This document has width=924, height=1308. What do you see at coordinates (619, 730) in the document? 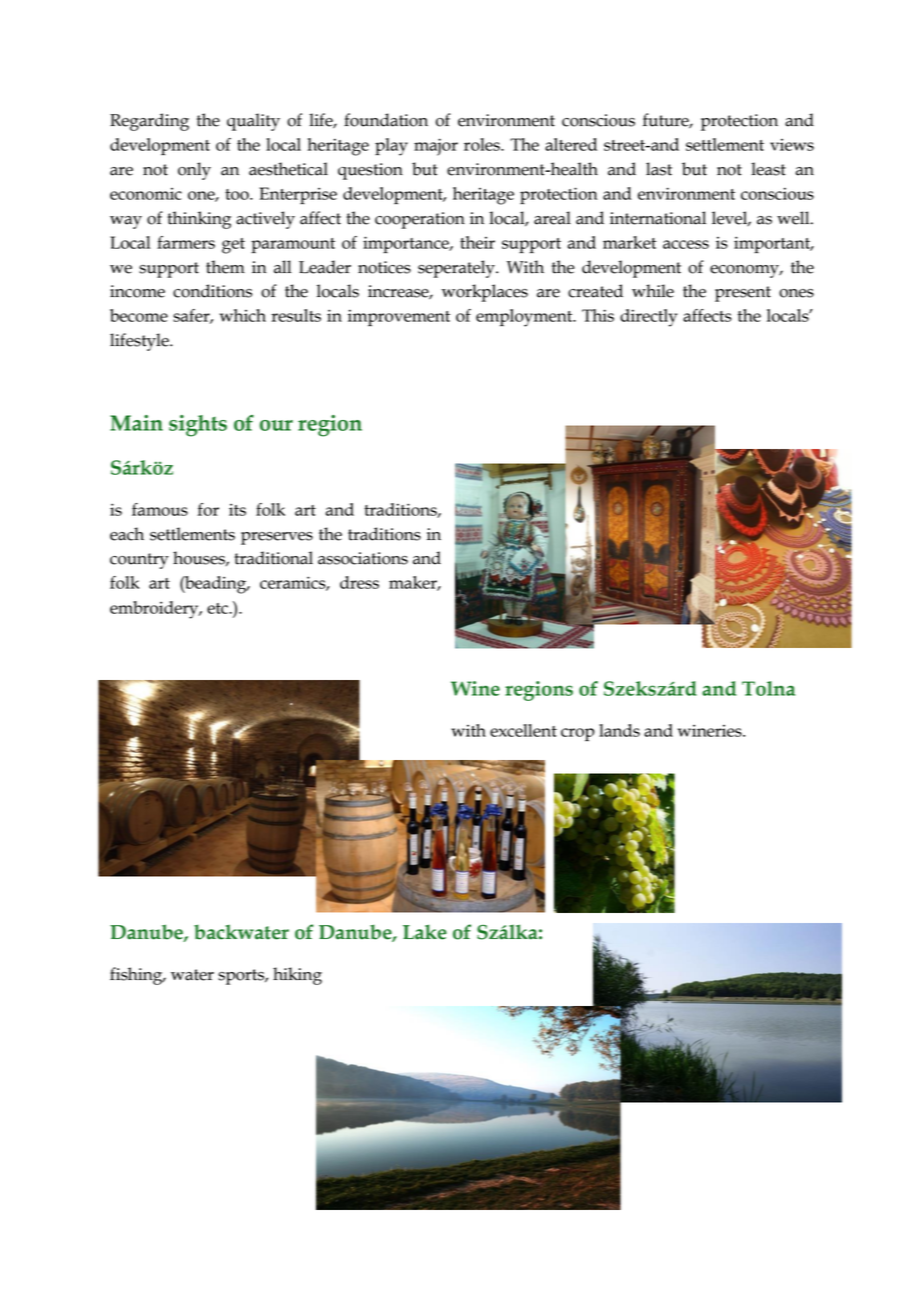
I see `lands` at bounding box center [619, 730].
